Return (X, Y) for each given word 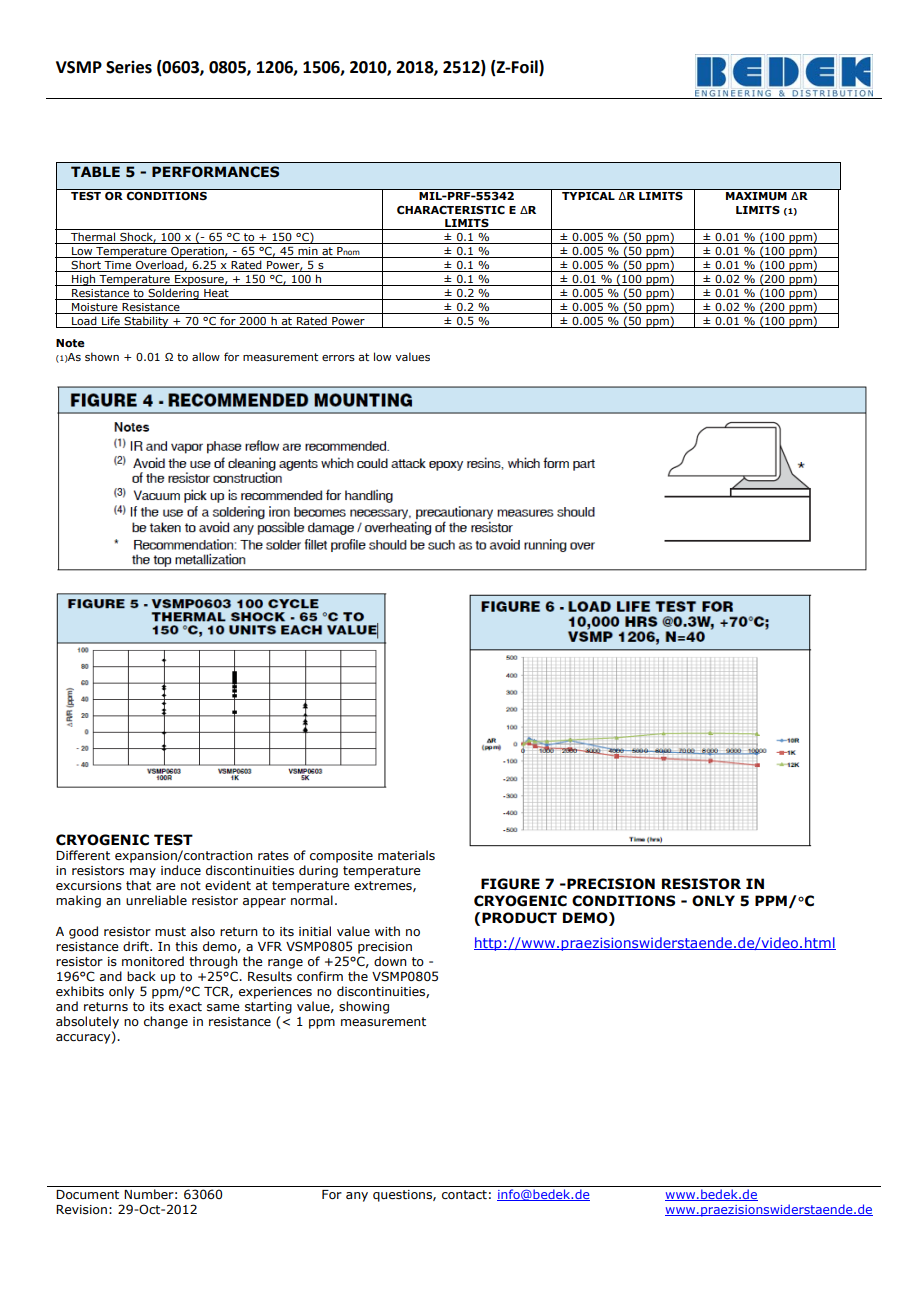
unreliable (156, 900)
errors (338, 358)
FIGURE (510, 884)
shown (102, 356)
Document (87, 1194)
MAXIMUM (756, 196)
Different (83, 855)
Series (129, 67)
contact (464, 1194)
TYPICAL (588, 196)
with (387, 931)
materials (406, 855)
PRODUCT (519, 918)
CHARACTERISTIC (451, 210)
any (357, 1197)
